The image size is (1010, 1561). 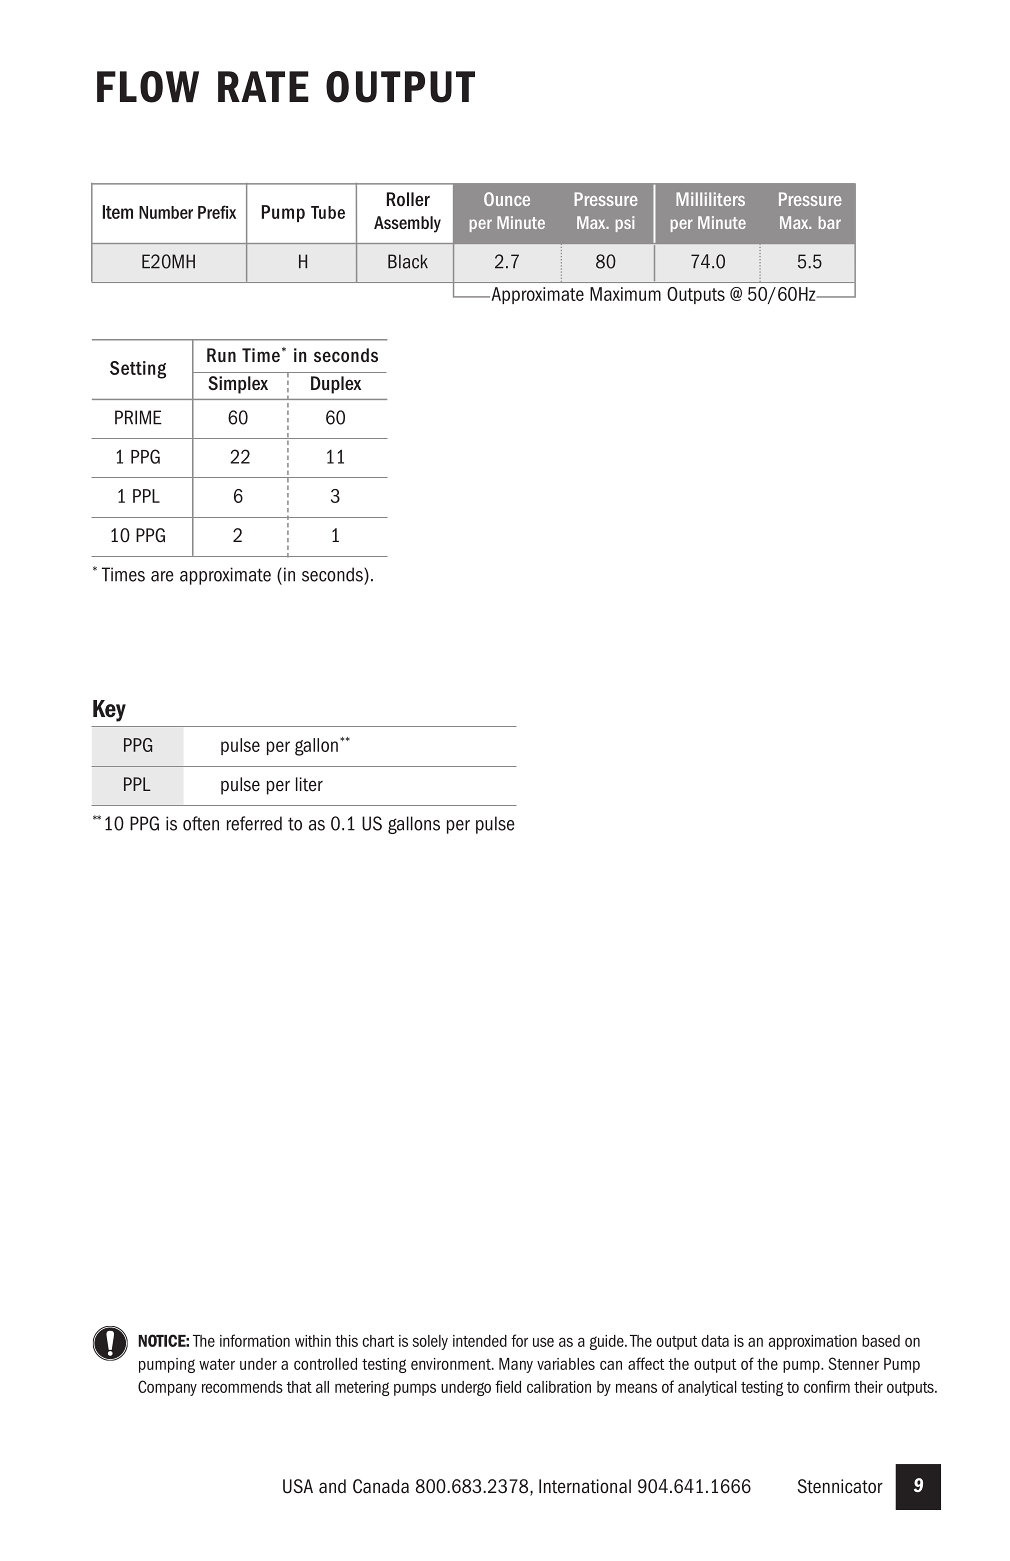 I want to click on psi, so click(x=625, y=224).
